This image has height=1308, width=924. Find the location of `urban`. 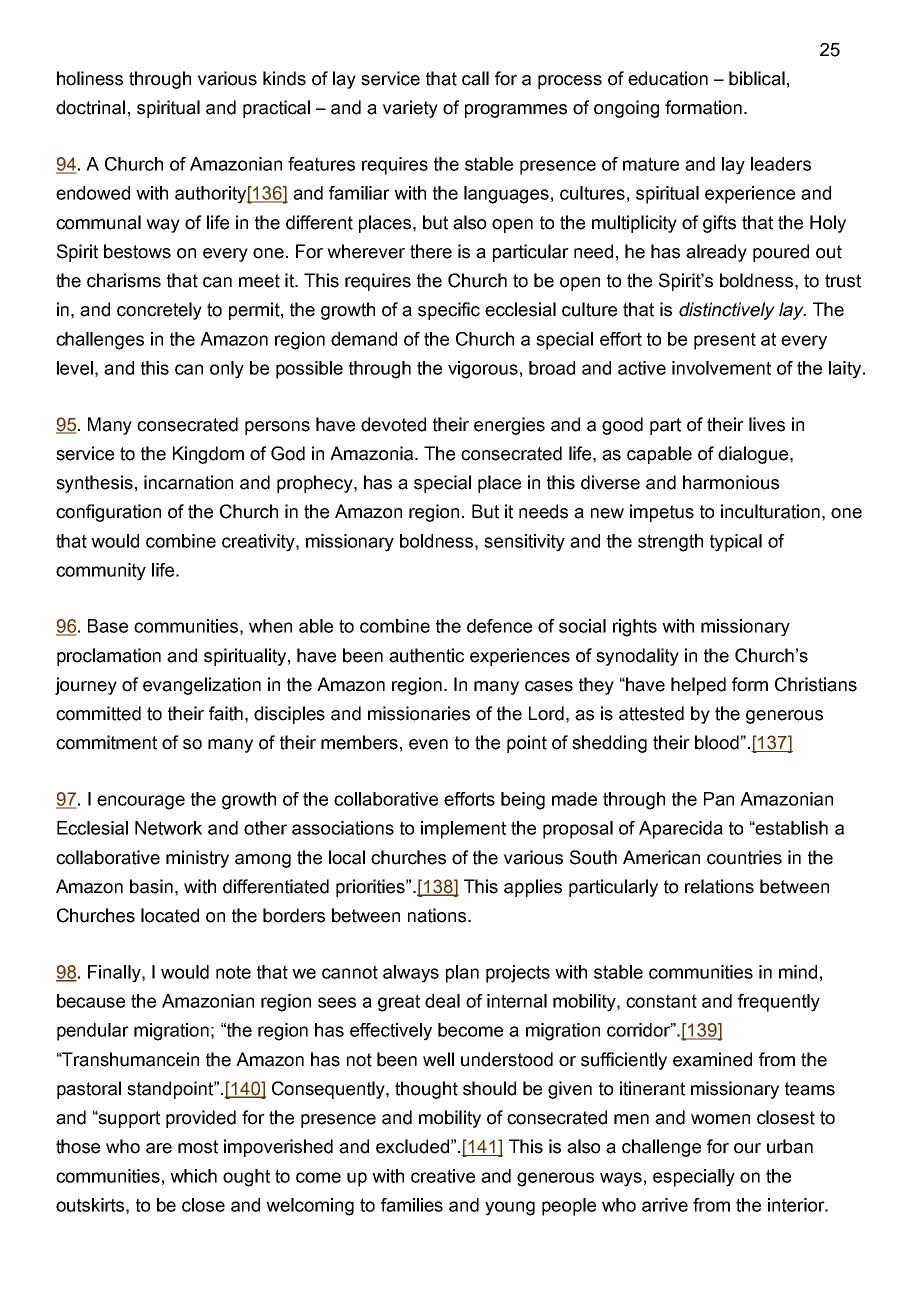

urban is located at coordinates (790, 1146).
